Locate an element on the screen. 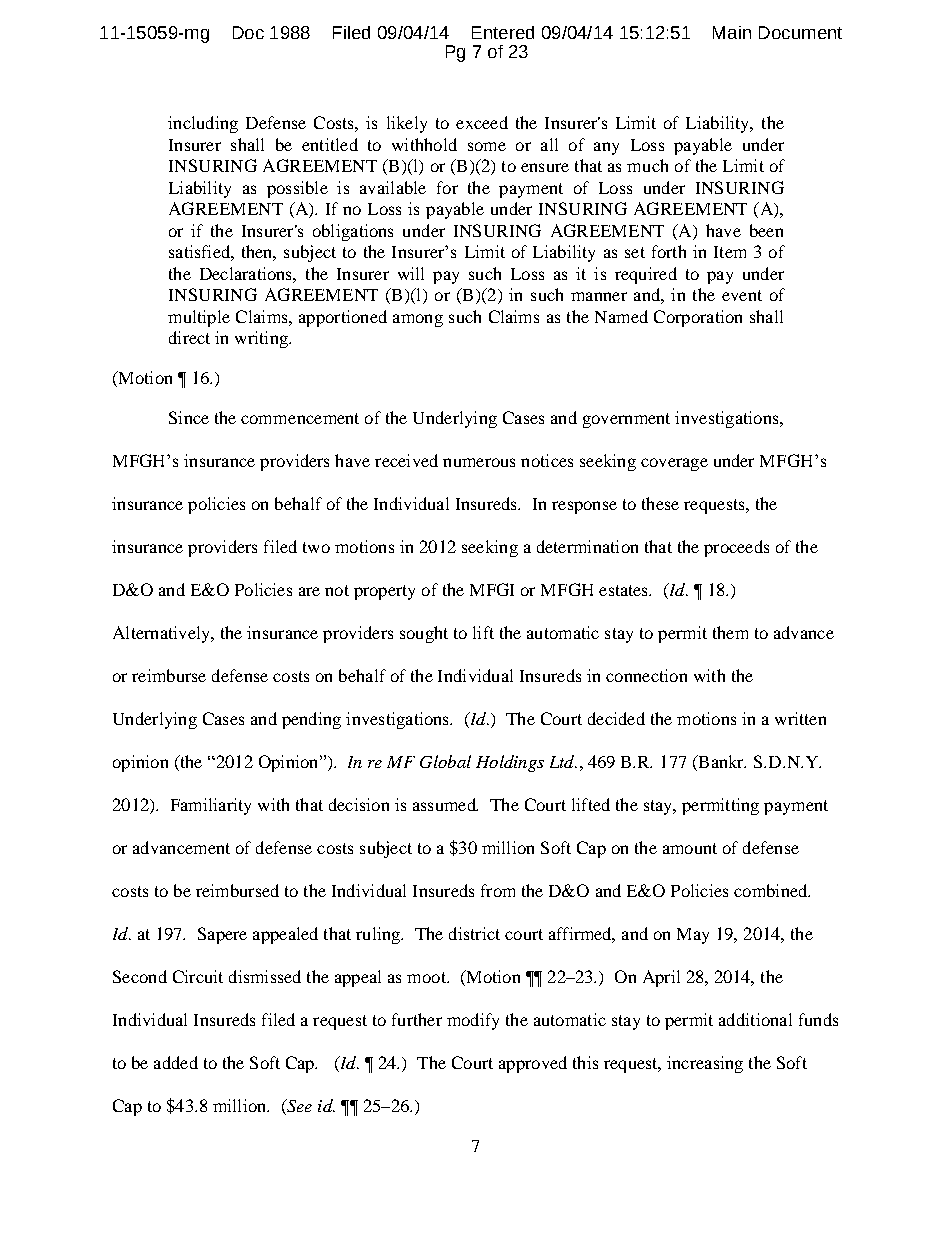 Image resolution: width=952 pixels, height=1233 pixels. added is located at coordinates (176, 1062).
